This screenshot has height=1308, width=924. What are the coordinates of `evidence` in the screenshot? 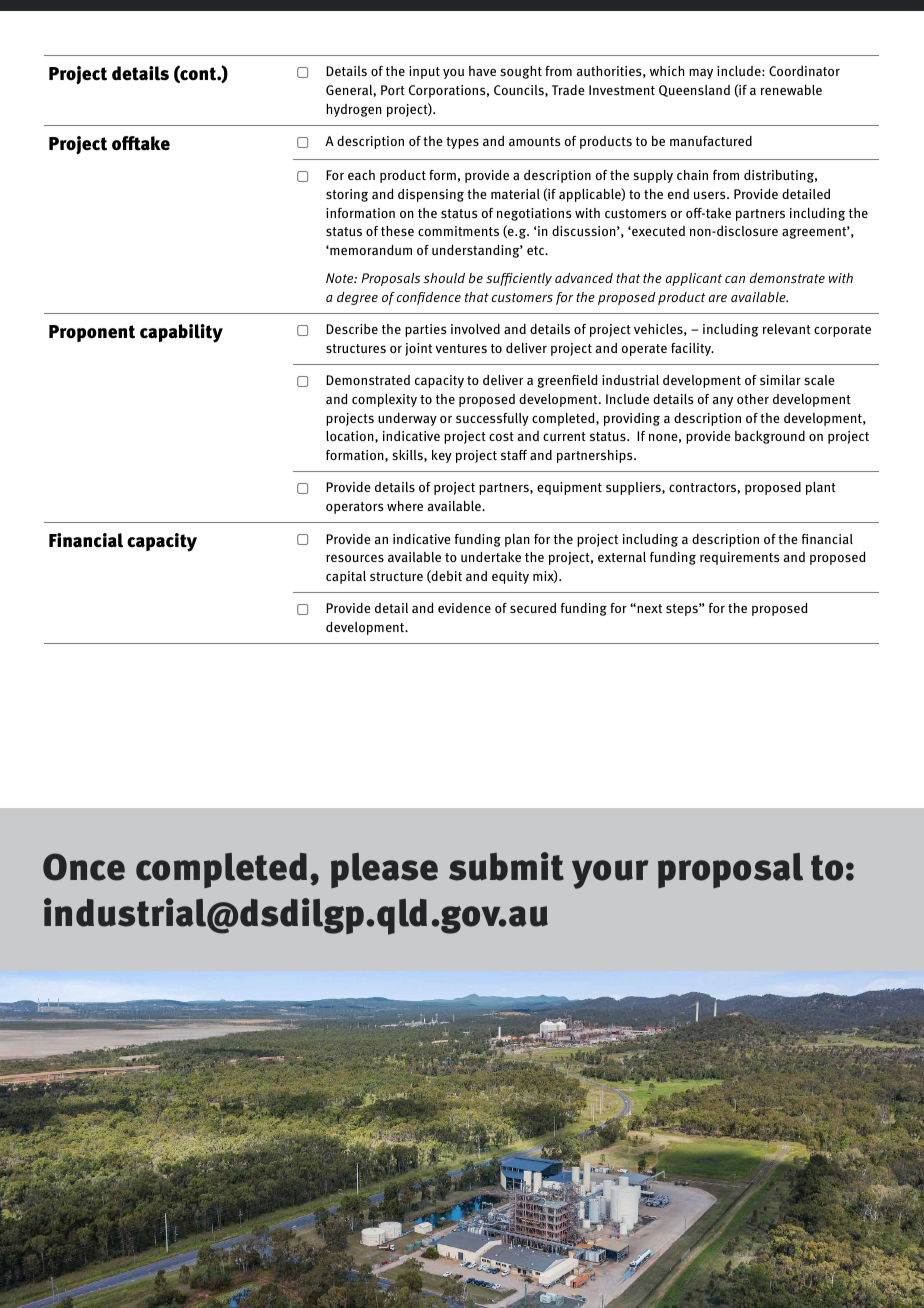 It's located at (464, 608).
